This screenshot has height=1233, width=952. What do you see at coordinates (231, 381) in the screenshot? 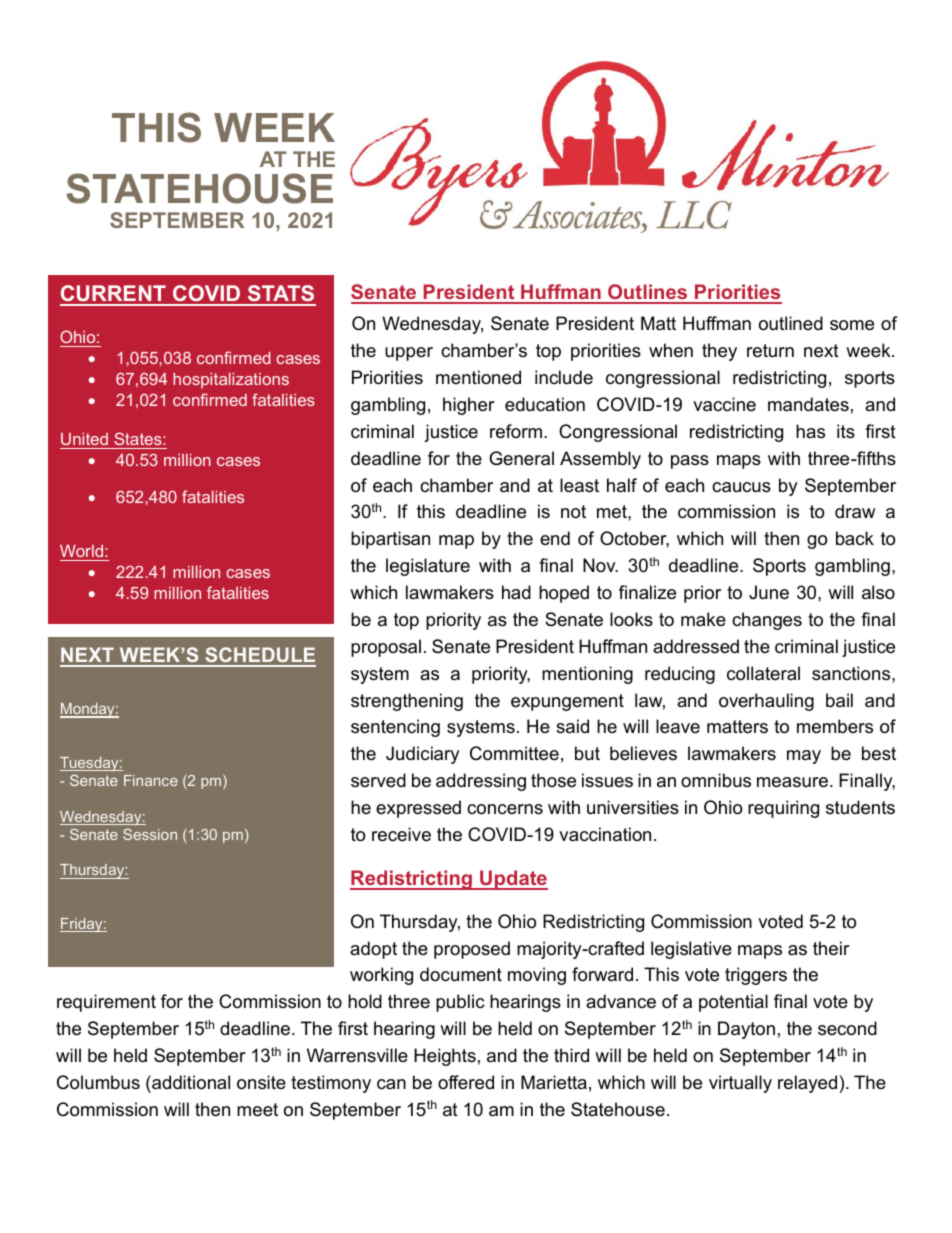
I see `hospitalizations` at bounding box center [231, 381].
